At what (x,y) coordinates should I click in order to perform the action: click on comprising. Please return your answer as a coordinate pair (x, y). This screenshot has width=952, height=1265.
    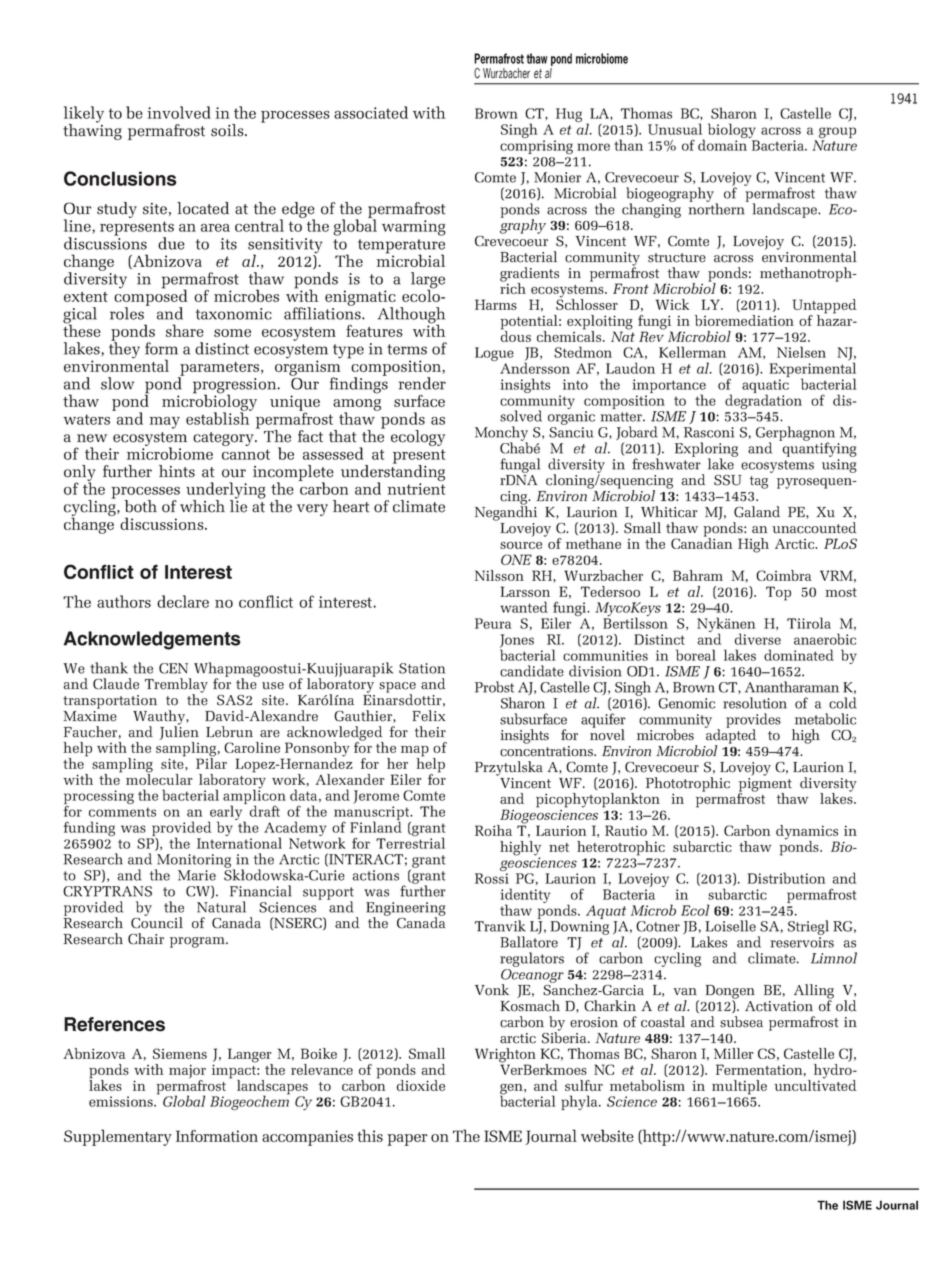
    Looking at the image, I should click on (536, 147).
